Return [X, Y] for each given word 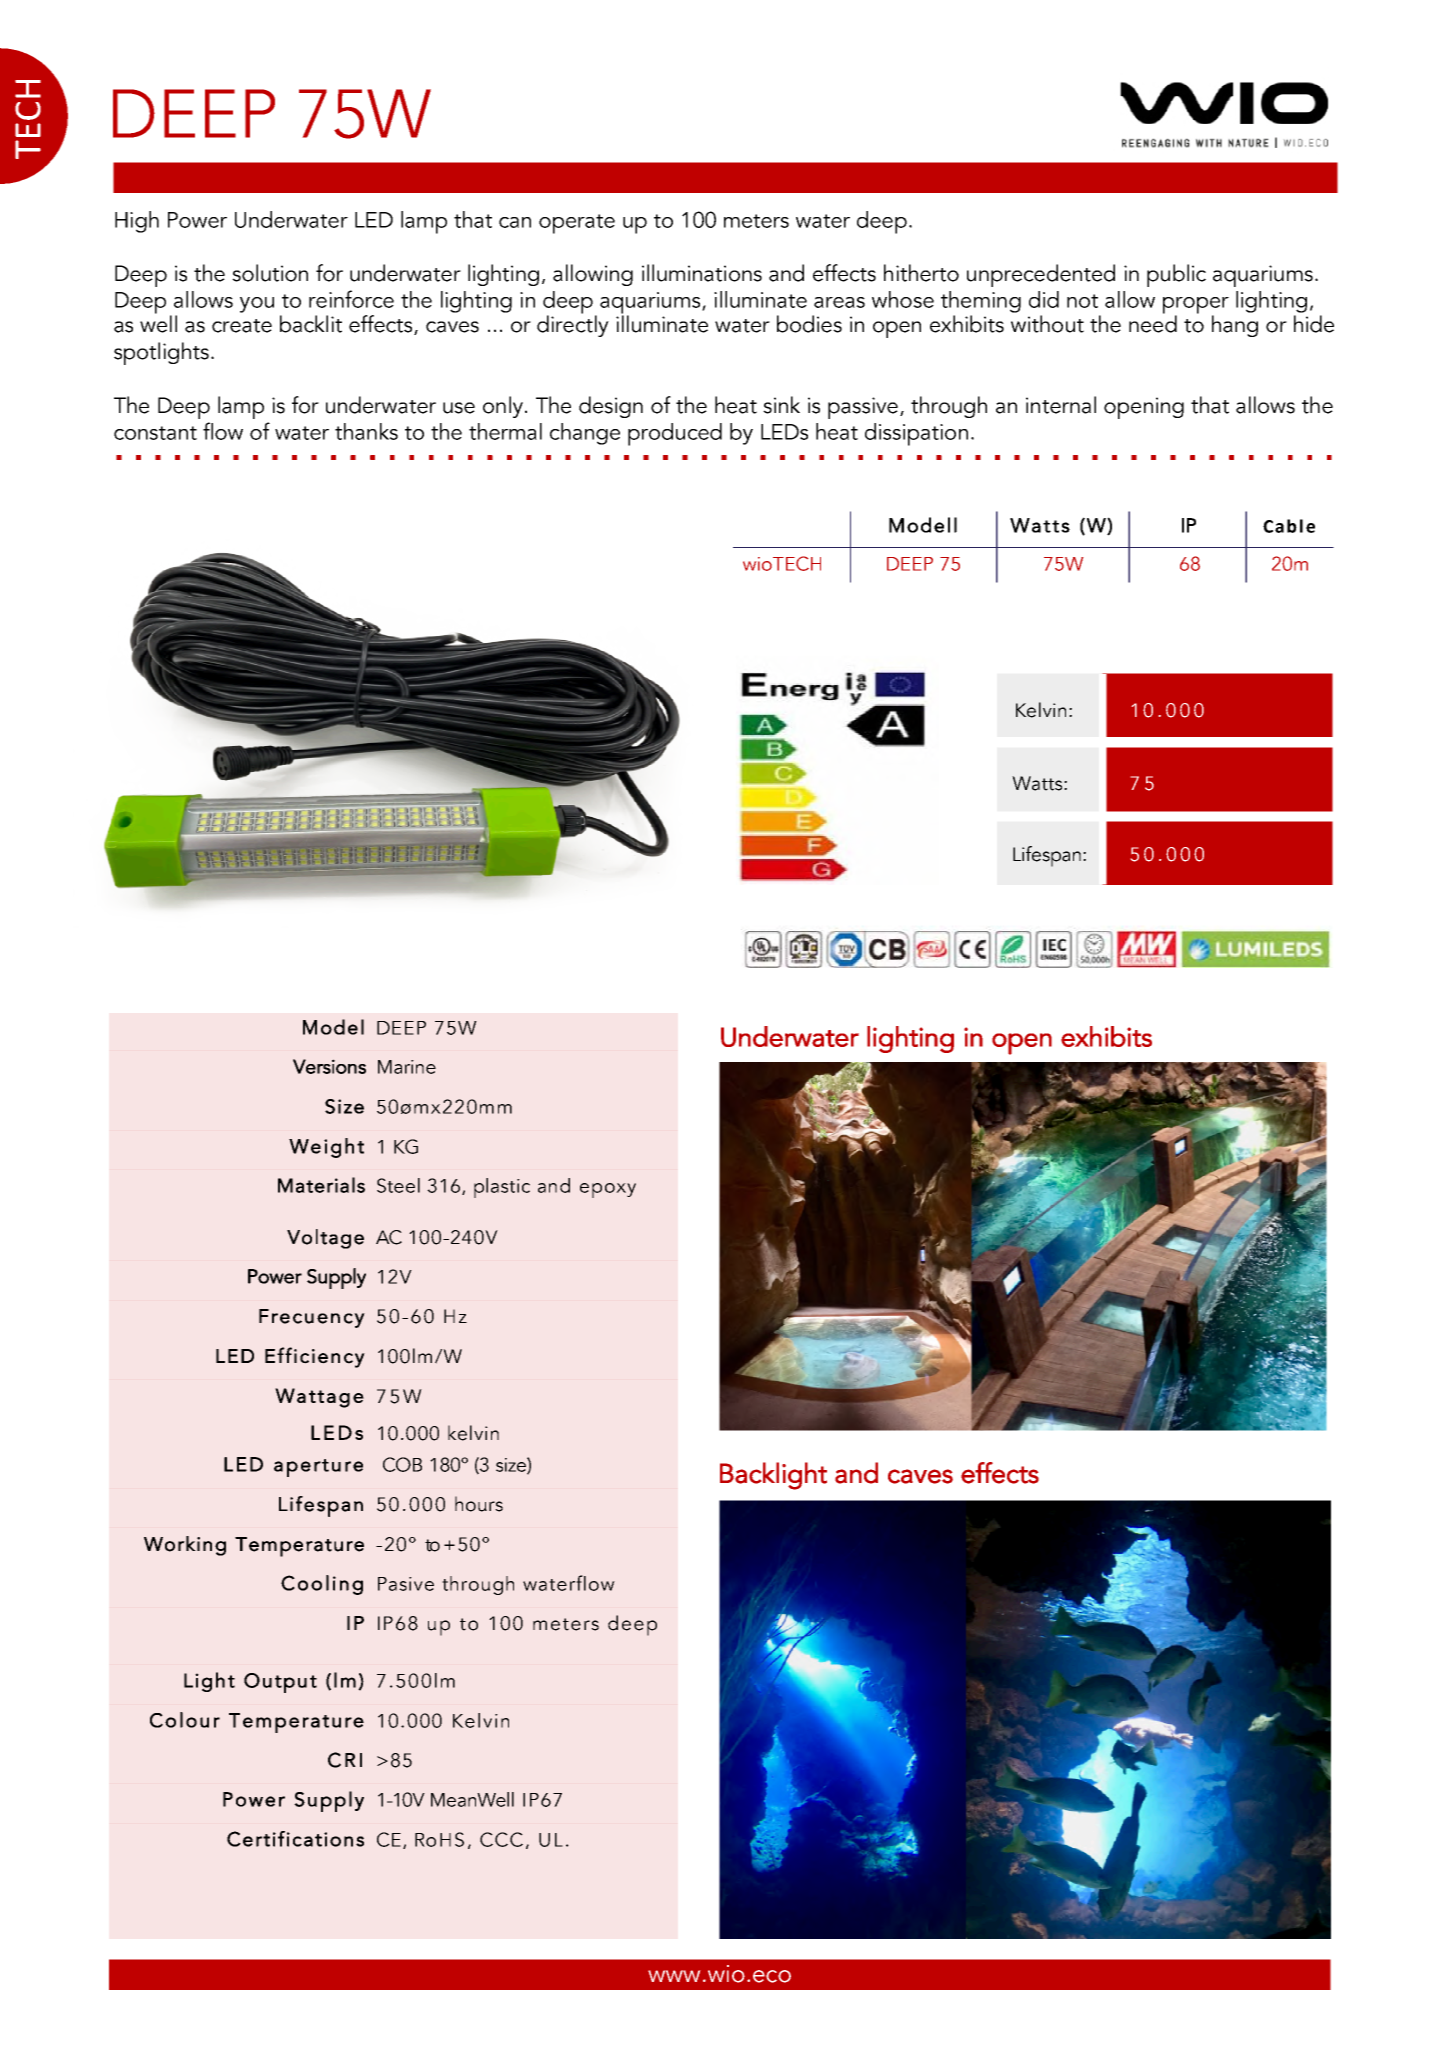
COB [402, 1464]
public [1176, 275]
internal [1061, 405]
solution [270, 273]
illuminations [702, 273]
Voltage [325, 1239]
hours [479, 1504]
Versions [329, 1066]
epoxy [608, 1190]
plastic [502, 1188]
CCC [501, 1839]
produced [675, 434]
